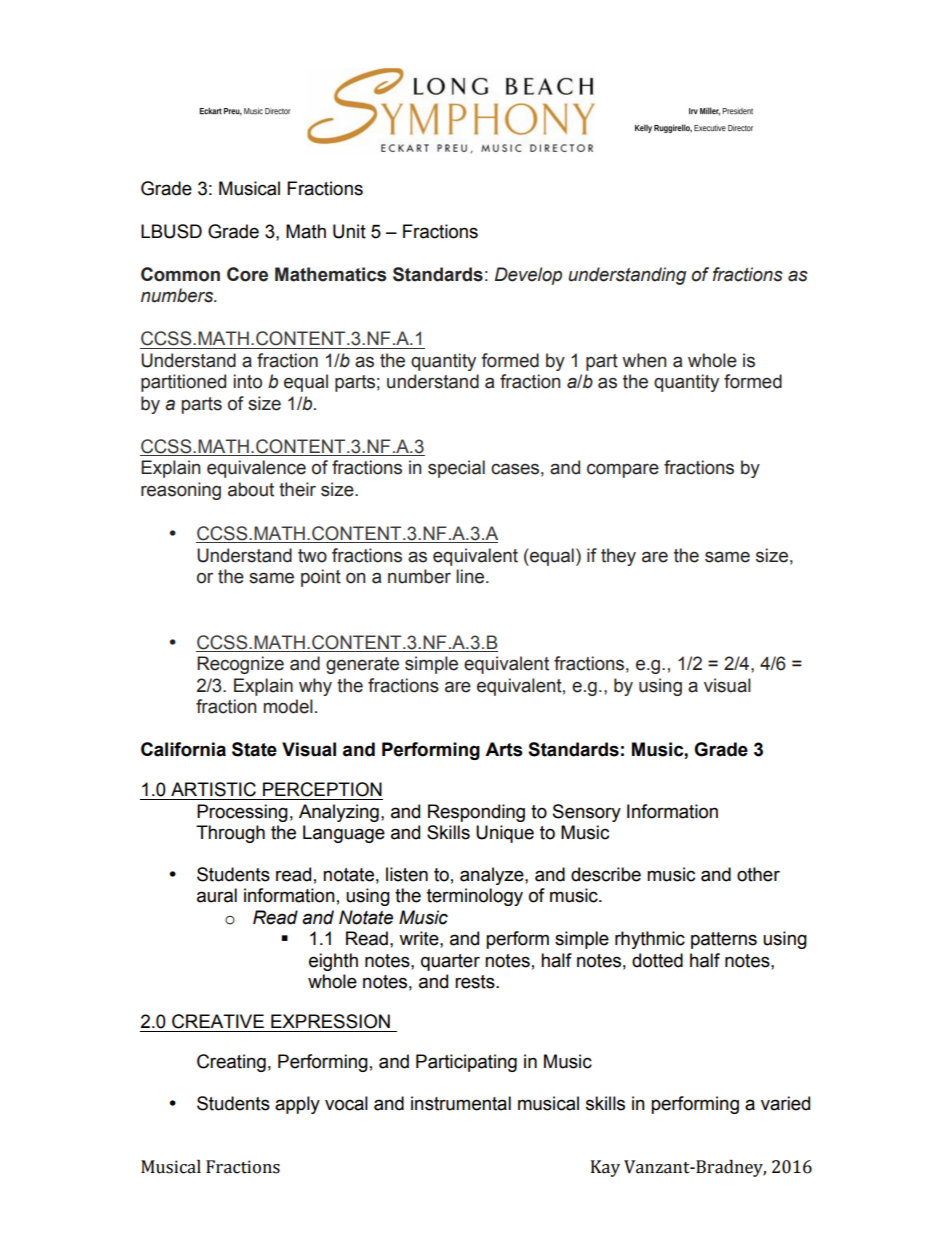 The width and height of the screenshot is (952, 1233). I want to click on Develop, so click(528, 276).
